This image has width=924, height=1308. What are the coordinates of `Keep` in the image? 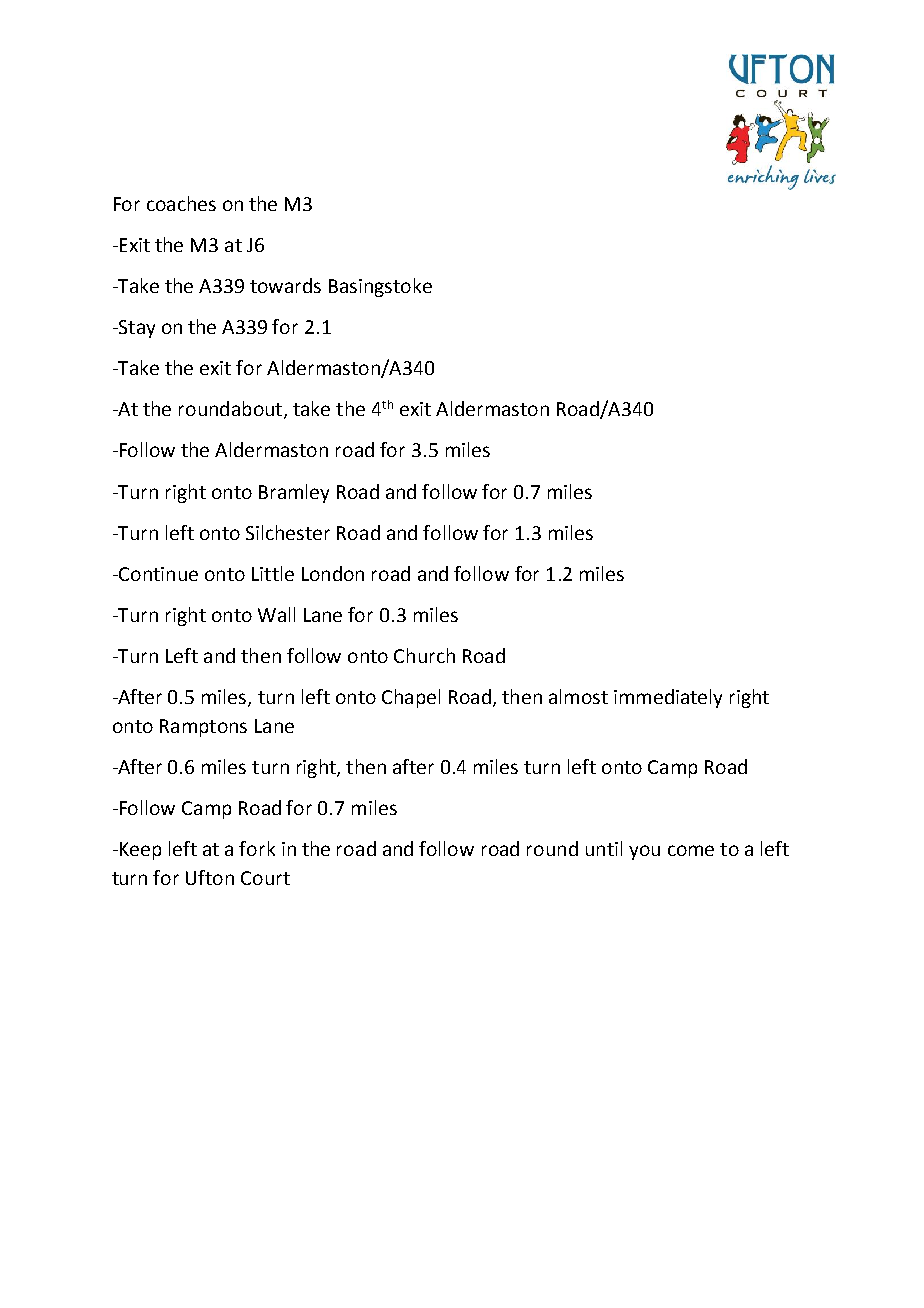 It's located at (140, 851).
